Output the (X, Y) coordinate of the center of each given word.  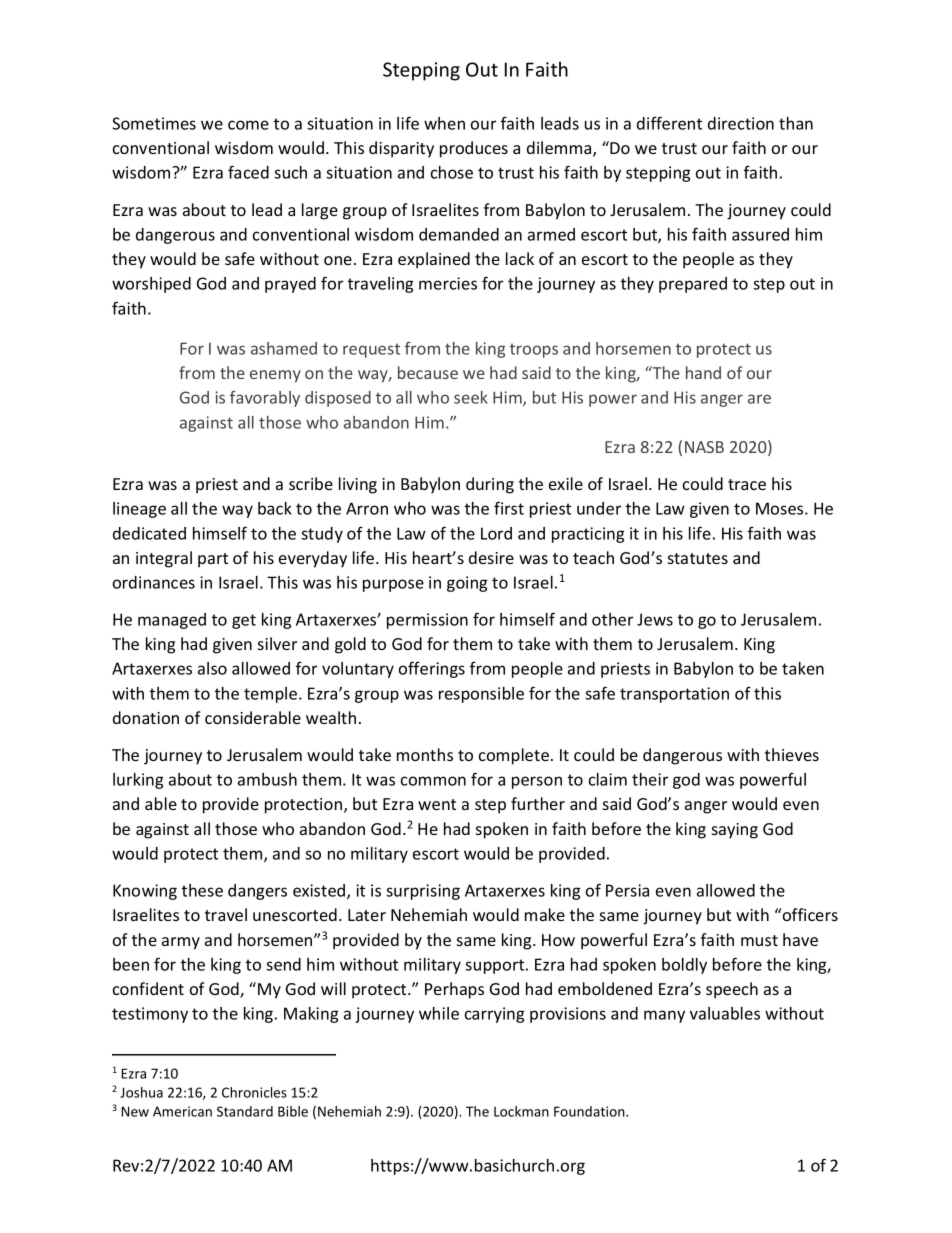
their (650, 779)
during (490, 485)
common (433, 781)
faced (248, 172)
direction (741, 123)
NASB (704, 447)
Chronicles (254, 1092)
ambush (267, 779)
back (275, 508)
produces (474, 149)
